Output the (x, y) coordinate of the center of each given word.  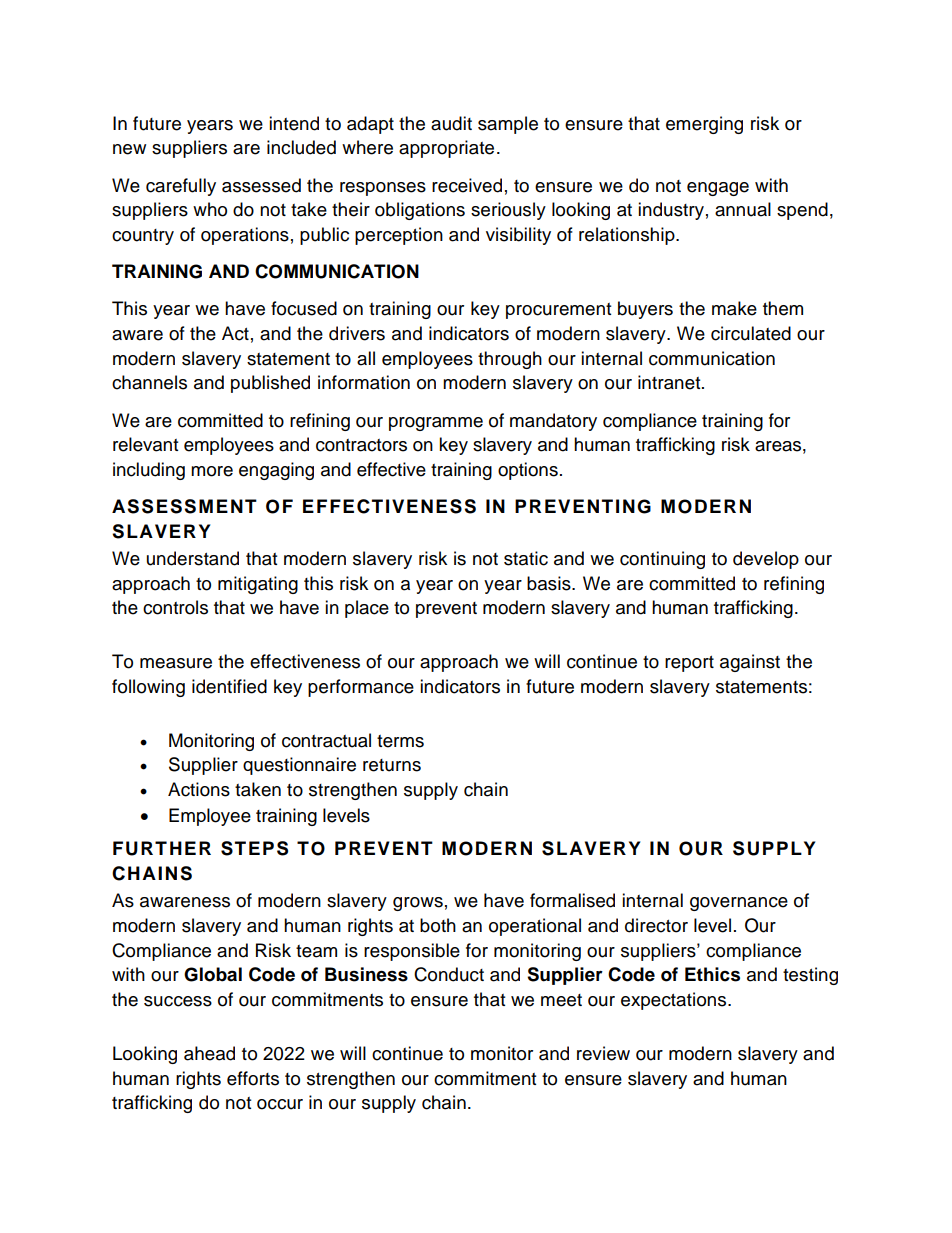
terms (400, 741)
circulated (751, 333)
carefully (181, 187)
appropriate (446, 149)
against (750, 663)
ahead (209, 1053)
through (510, 360)
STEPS (254, 848)
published (270, 384)
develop (766, 560)
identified (229, 686)
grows (418, 904)
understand (193, 558)
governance (739, 904)
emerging (704, 125)
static (526, 558)
